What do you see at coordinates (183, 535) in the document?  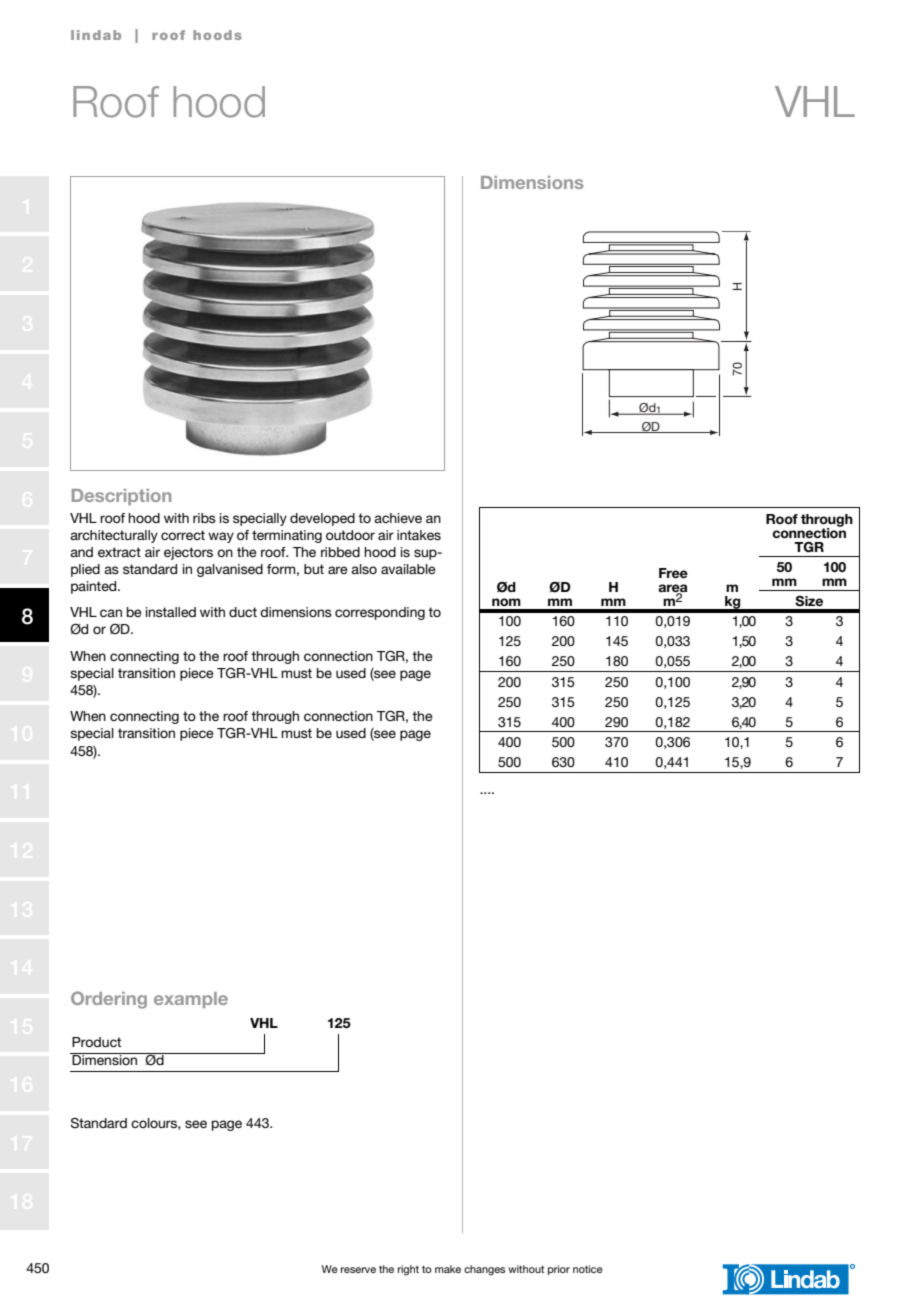 I see `correct` at bounding box center [183, 535].
